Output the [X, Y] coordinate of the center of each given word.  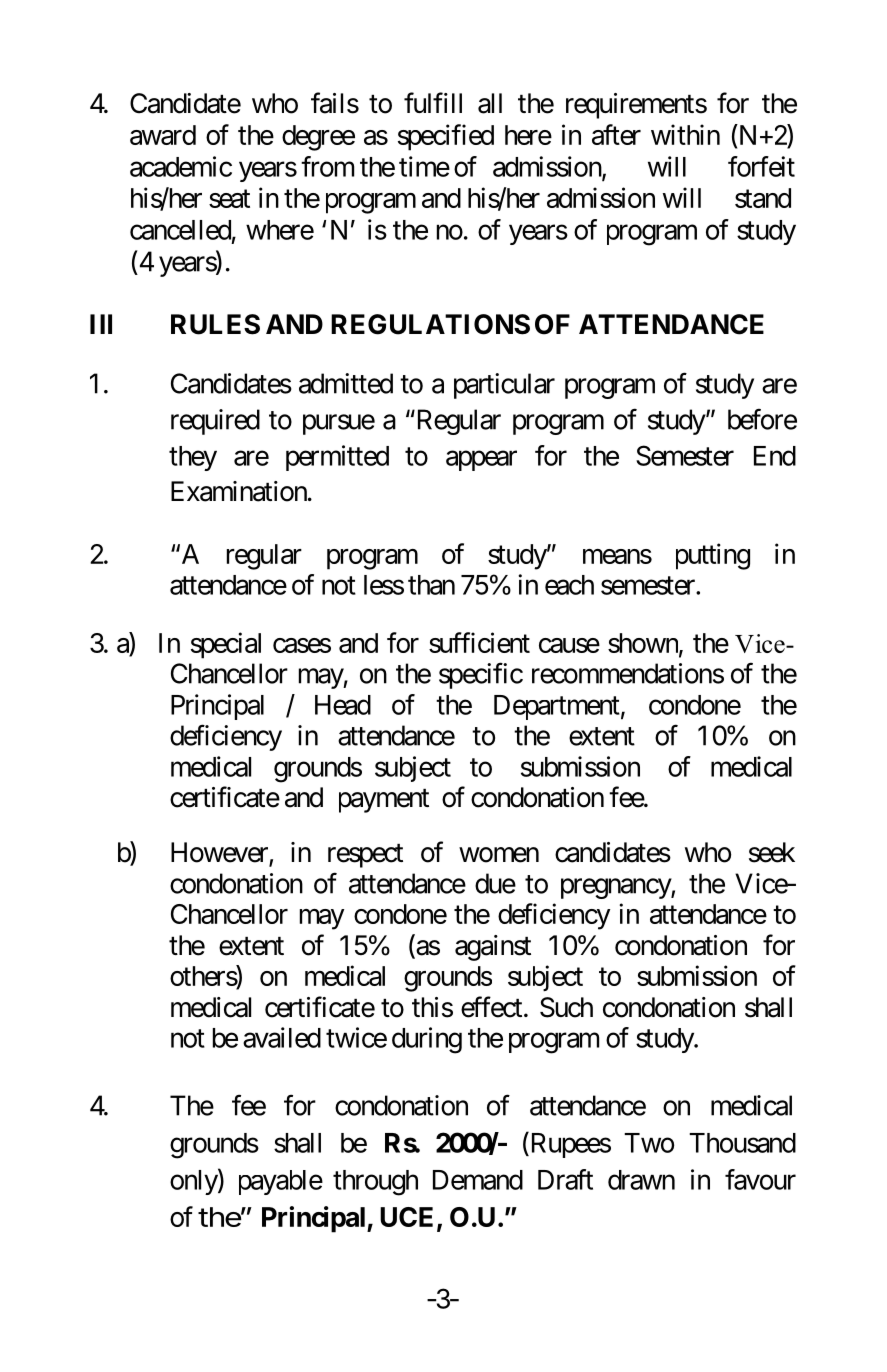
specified [446, 137]
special [226, 645]
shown [644, 644]
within [685, 134]
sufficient [479, 642]
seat [229, 199]
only [194, 1182]
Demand [478, 1180]
